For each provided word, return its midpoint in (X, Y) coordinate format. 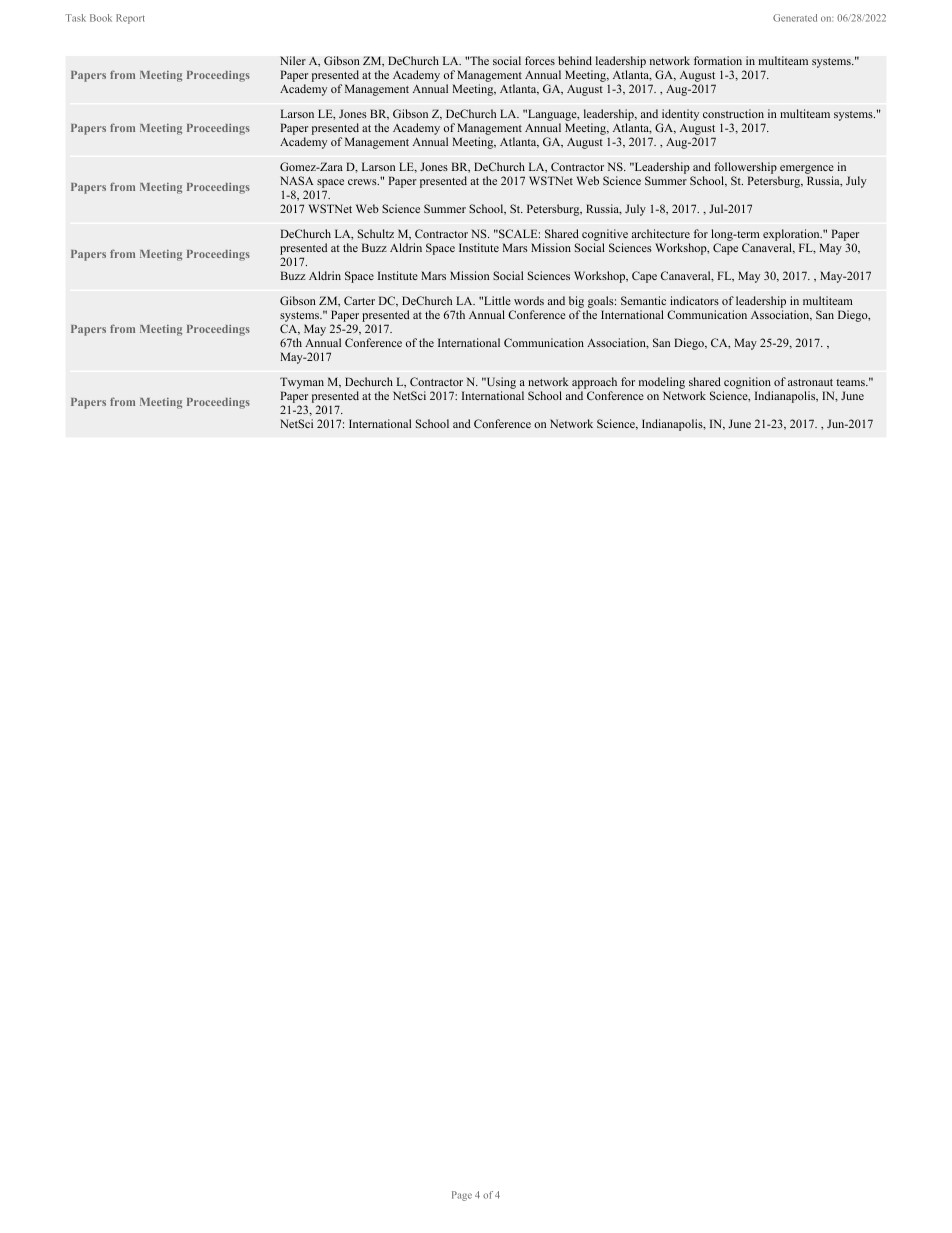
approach (594, 383)
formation (718, 60)
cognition (747, 383)
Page (462, 1196)
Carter (359, 300)
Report (130, 19)
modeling (662, 383)
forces (540, 60)
